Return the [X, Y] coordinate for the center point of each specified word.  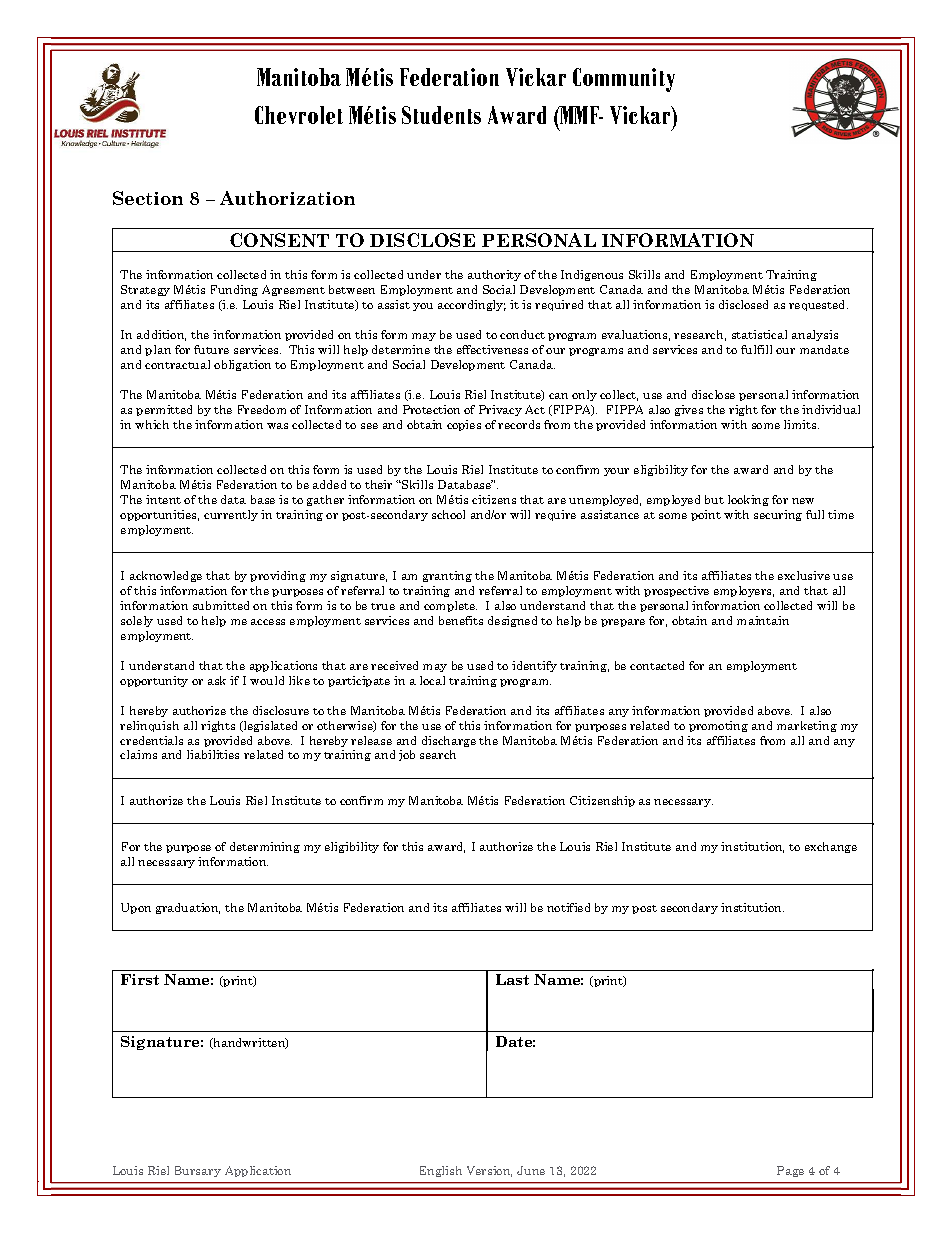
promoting [718, 726]
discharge [449, 741]
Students [441, 115]
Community [624, 80]
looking [748, 500]
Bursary [198, 1171]
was [277, 426]
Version [489, 1171]
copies [464, 425]
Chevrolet [299, 115]
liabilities [213, 754]
